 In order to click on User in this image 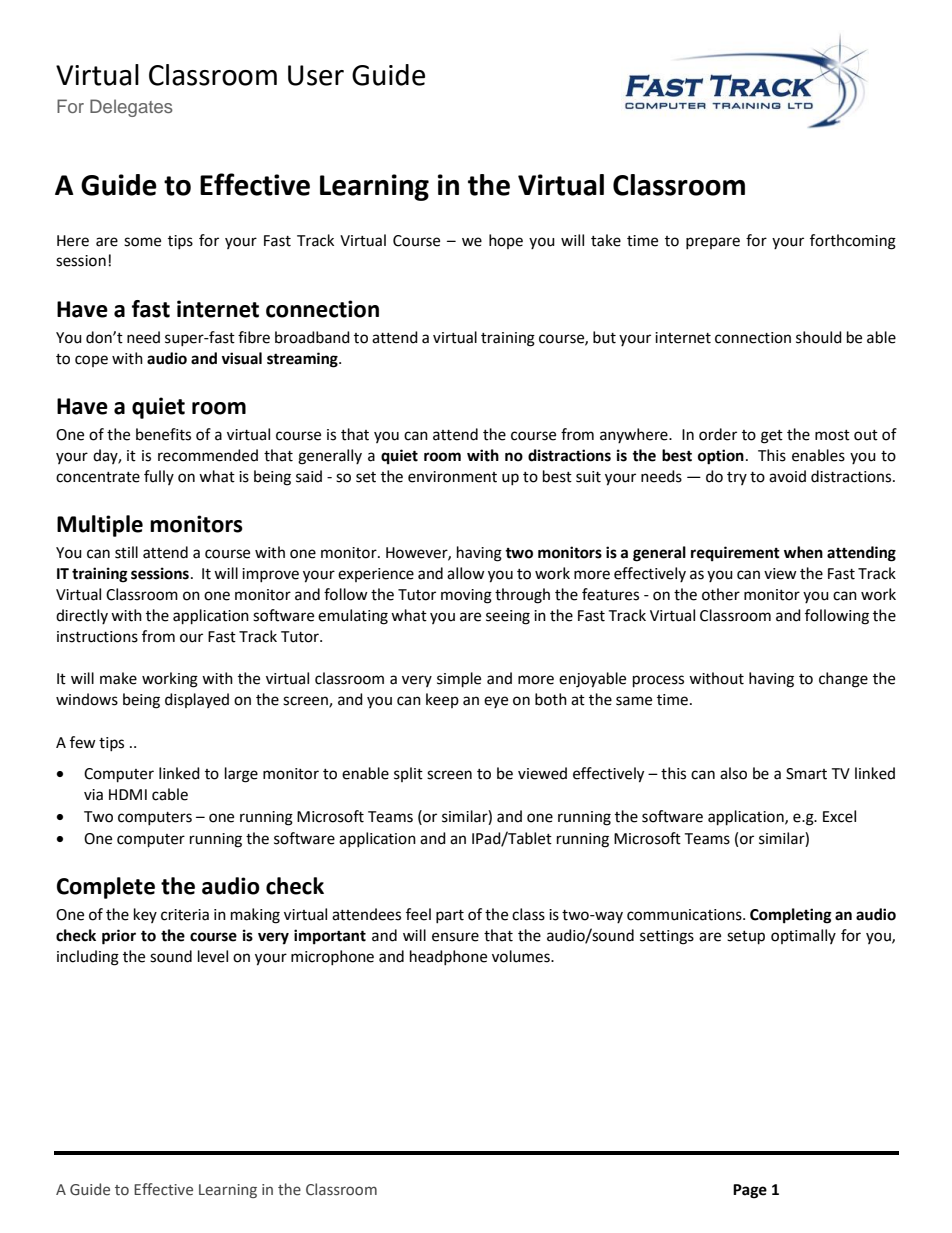, I will do `click(316, 75)`.
